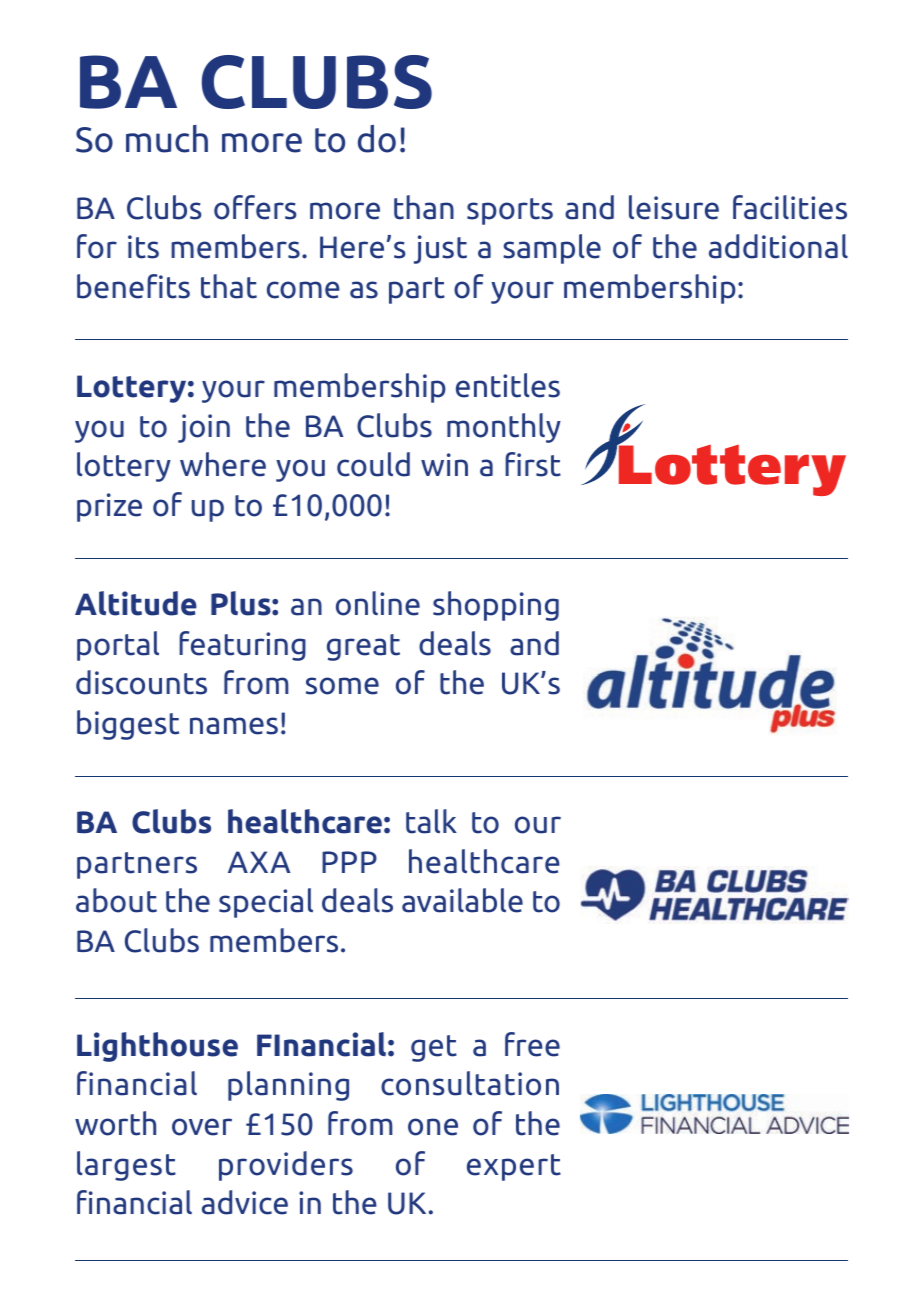 The image size is (924, 1311). I want to click on great, so click(363, 647).
